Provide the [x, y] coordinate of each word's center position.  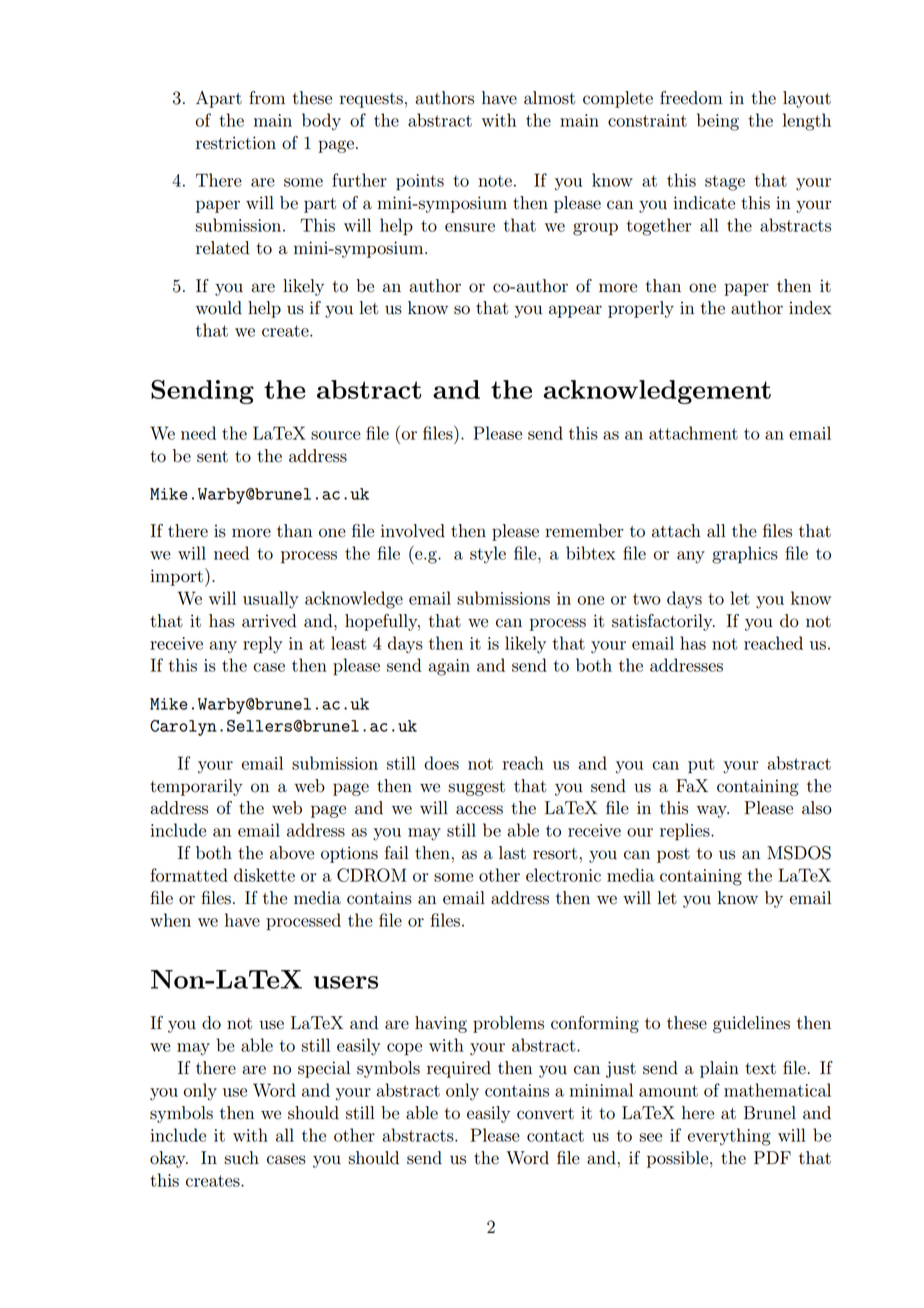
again [449, 667]
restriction [236, 143]
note [495, 181]
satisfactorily [663, 622]
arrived [269, 621]
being [718, 122]
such [241, 1158]
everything [729, 1137]
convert [545, 1114]
